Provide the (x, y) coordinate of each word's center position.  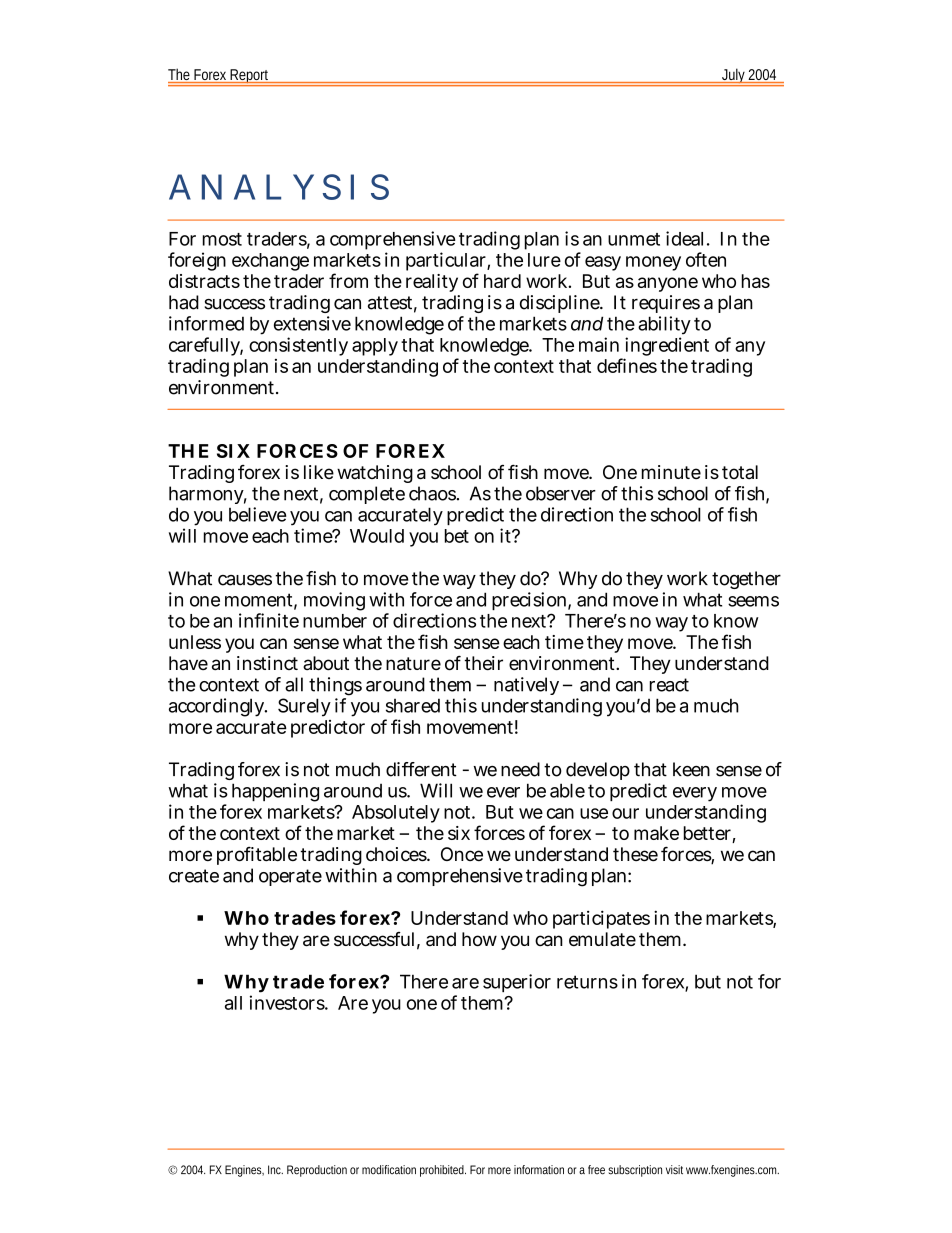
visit (674, 1170)
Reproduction (317, 1171)
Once (462, 854)
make (656, 833)
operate (290, 877)
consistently (298, 346)
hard (502, 281)
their (483, 663)
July (733, 77)
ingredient (666, 348)
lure (544, 260)
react (669, 685)
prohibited (443, 1171)
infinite (269, 620)
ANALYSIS (279, 187)
